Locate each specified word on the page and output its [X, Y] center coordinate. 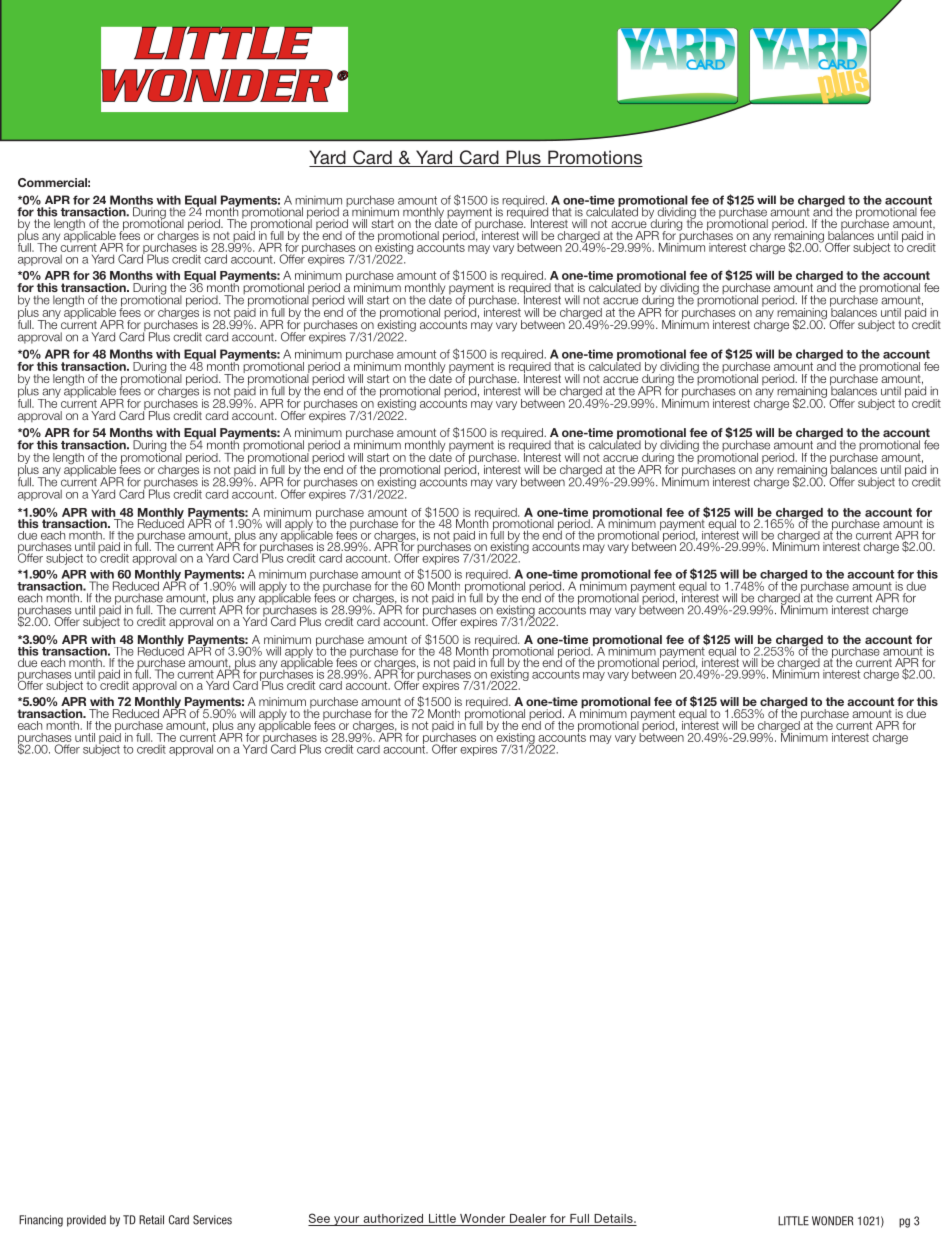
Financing [41, 1221]
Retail [151, 1220]
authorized [393, 1218]
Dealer [528, 1218]
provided [86, 1221]
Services [212, 1220]
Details [614, 1218]
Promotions [594, 158]
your [347, 1221]
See [319, 1218]
